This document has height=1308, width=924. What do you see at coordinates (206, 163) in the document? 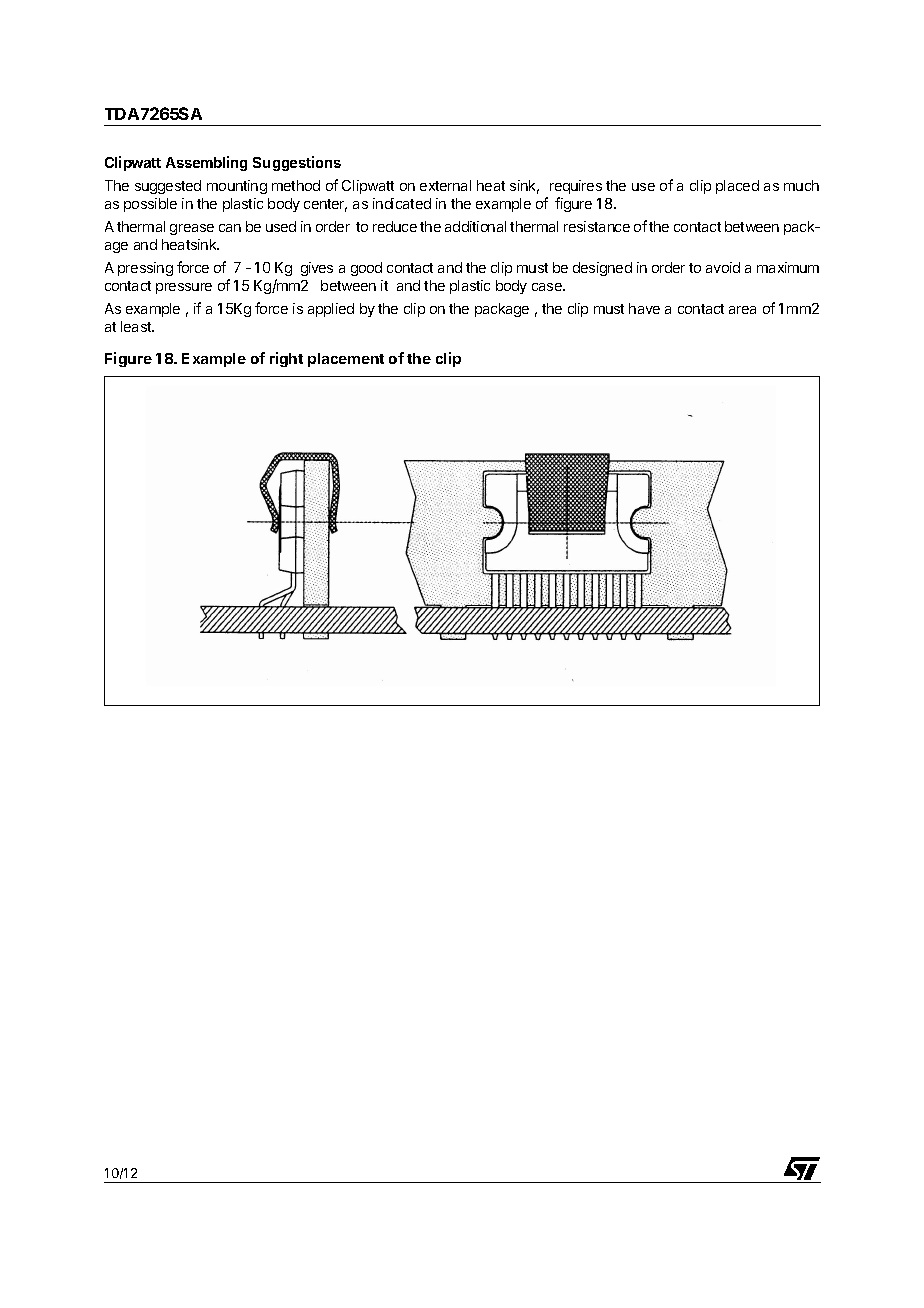
I see `Assembling` at bounding box center [206, 163].
